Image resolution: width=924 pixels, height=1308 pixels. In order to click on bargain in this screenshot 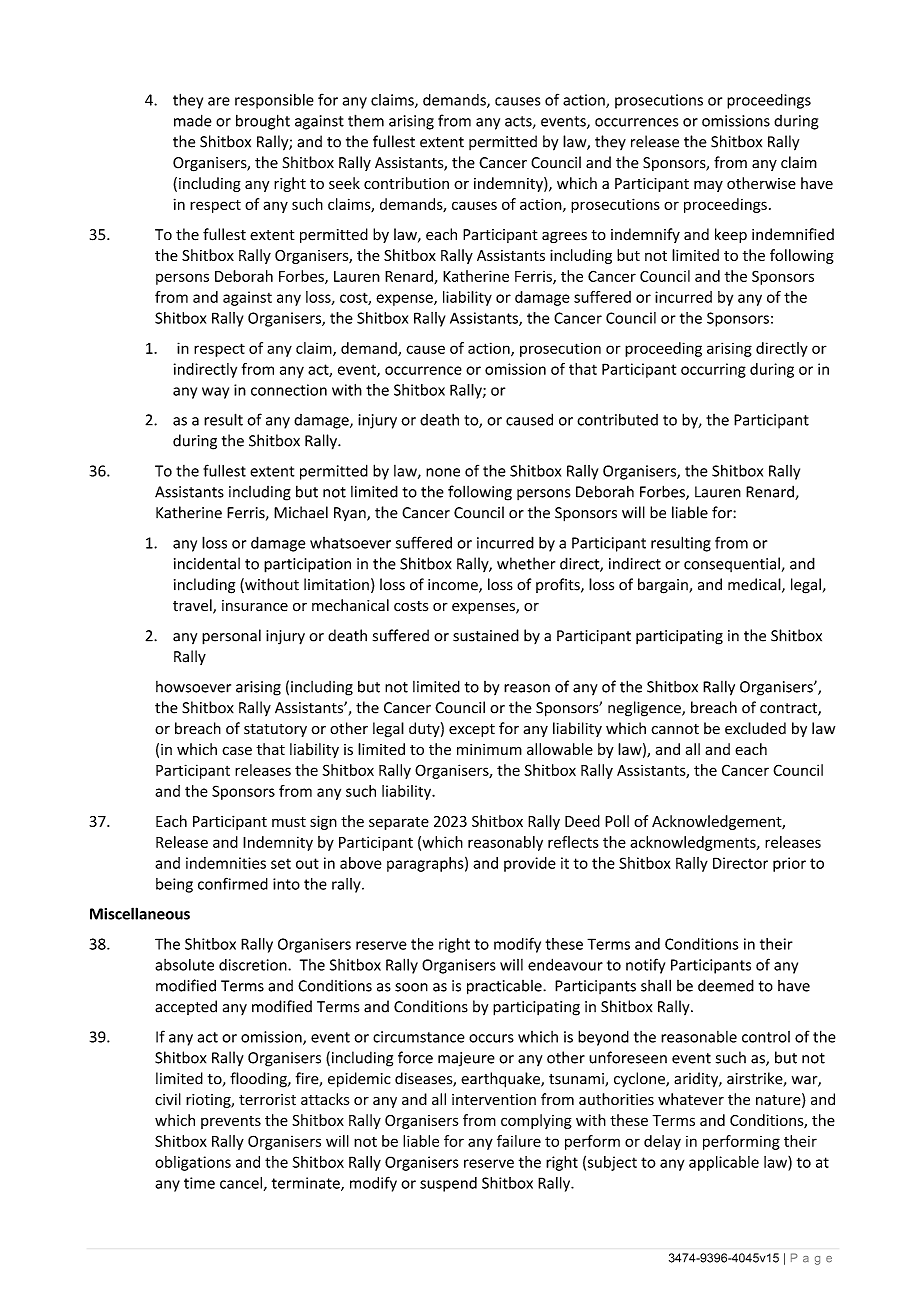, I will do `click(664, 586)`.
